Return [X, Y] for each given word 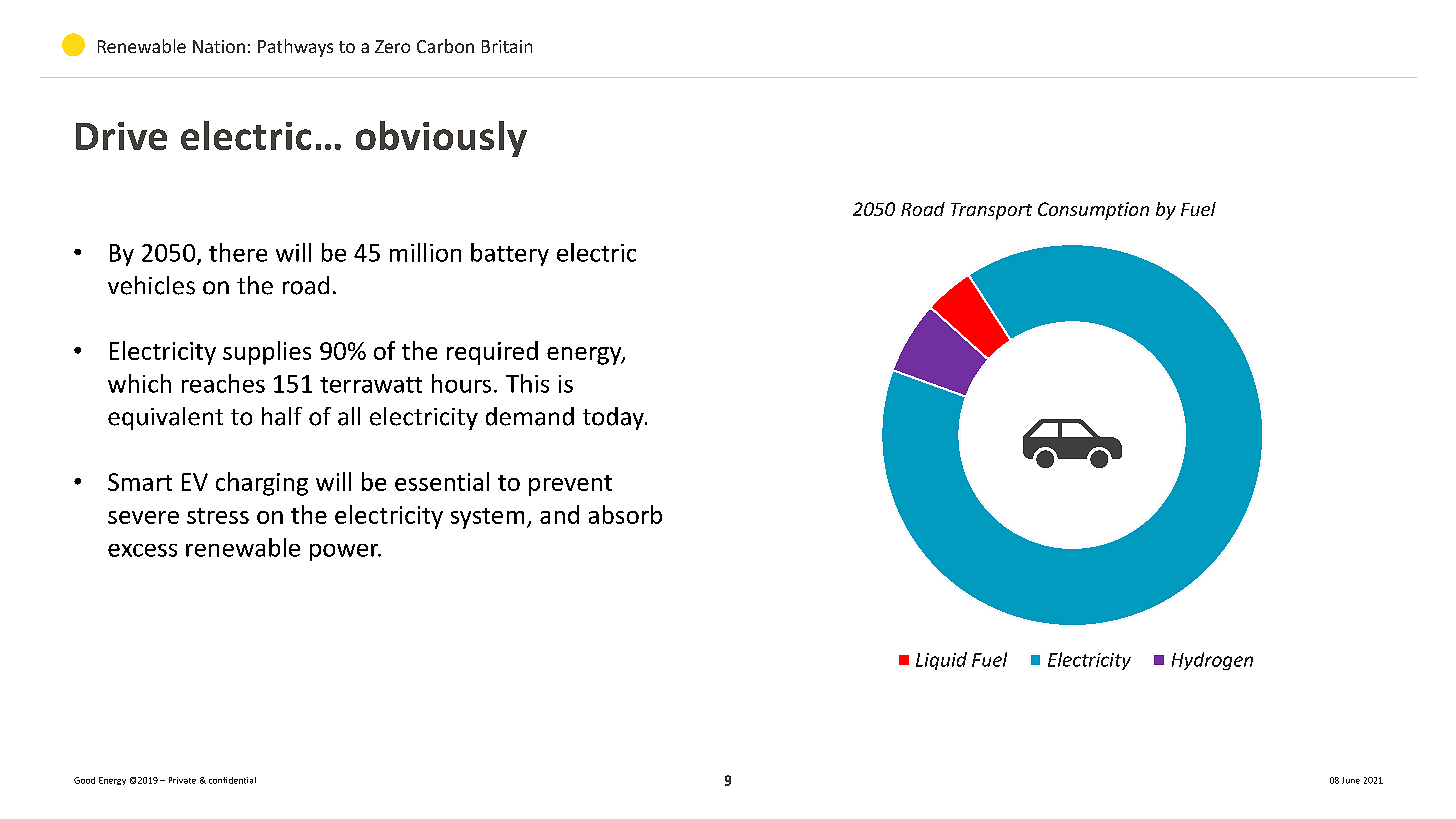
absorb [625, 514]
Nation [219, 46]
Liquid [941, 661]
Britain [507, 46]
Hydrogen [1212, 661]
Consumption [1093, 211]
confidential [232, 780]
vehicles [151, 285]
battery [510, 254]
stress [218, 516]
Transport [991, 211]
